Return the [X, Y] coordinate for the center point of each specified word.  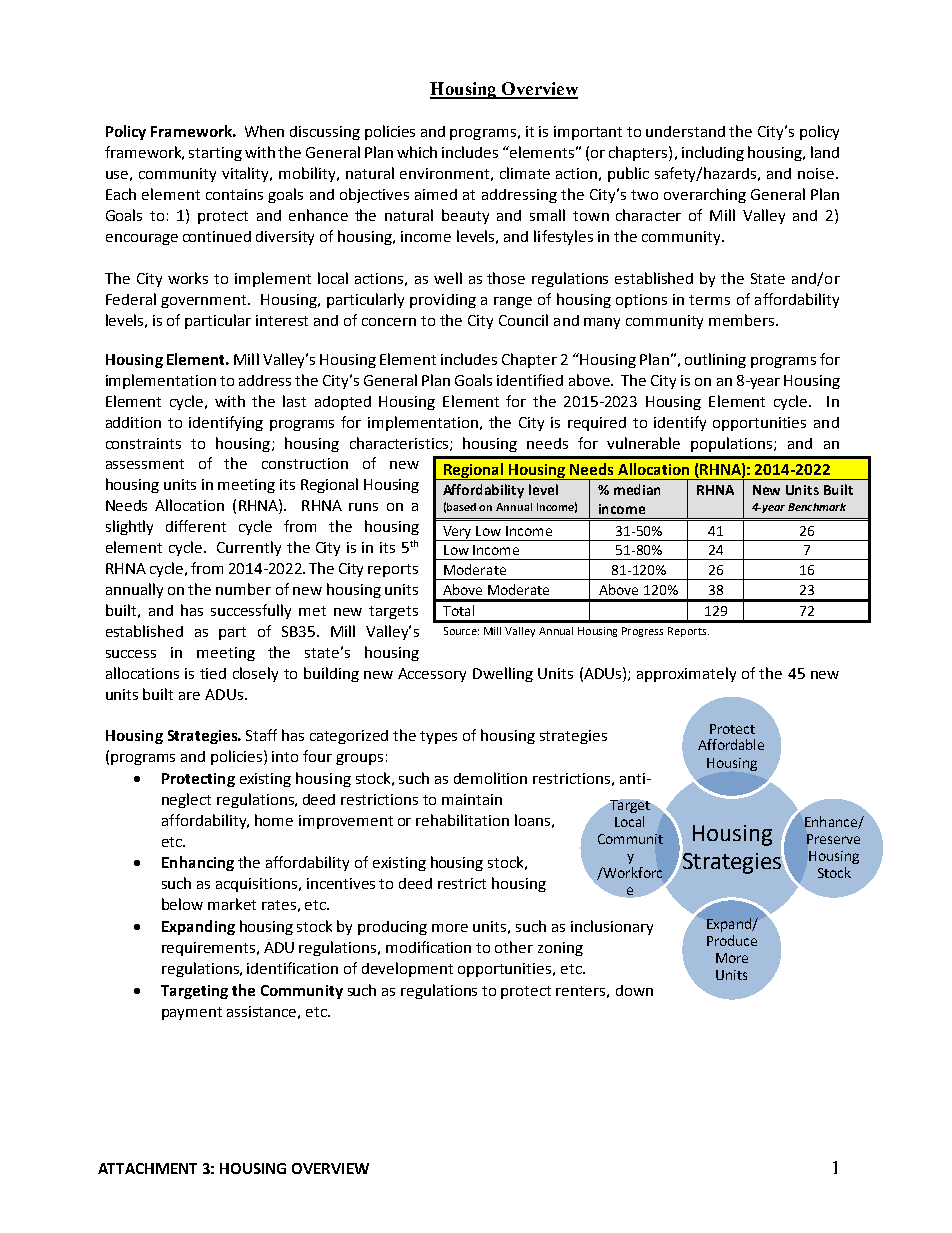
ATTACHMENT [147, 1168]
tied [213, 673]
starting [215, 154]
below [182, 904]
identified [530, 380]
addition [133, 422]
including [713, 153]
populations [733, 444]
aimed [436, 194]
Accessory [432, 675]
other [514, 947]
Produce [732, 940]
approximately [686, 674]
